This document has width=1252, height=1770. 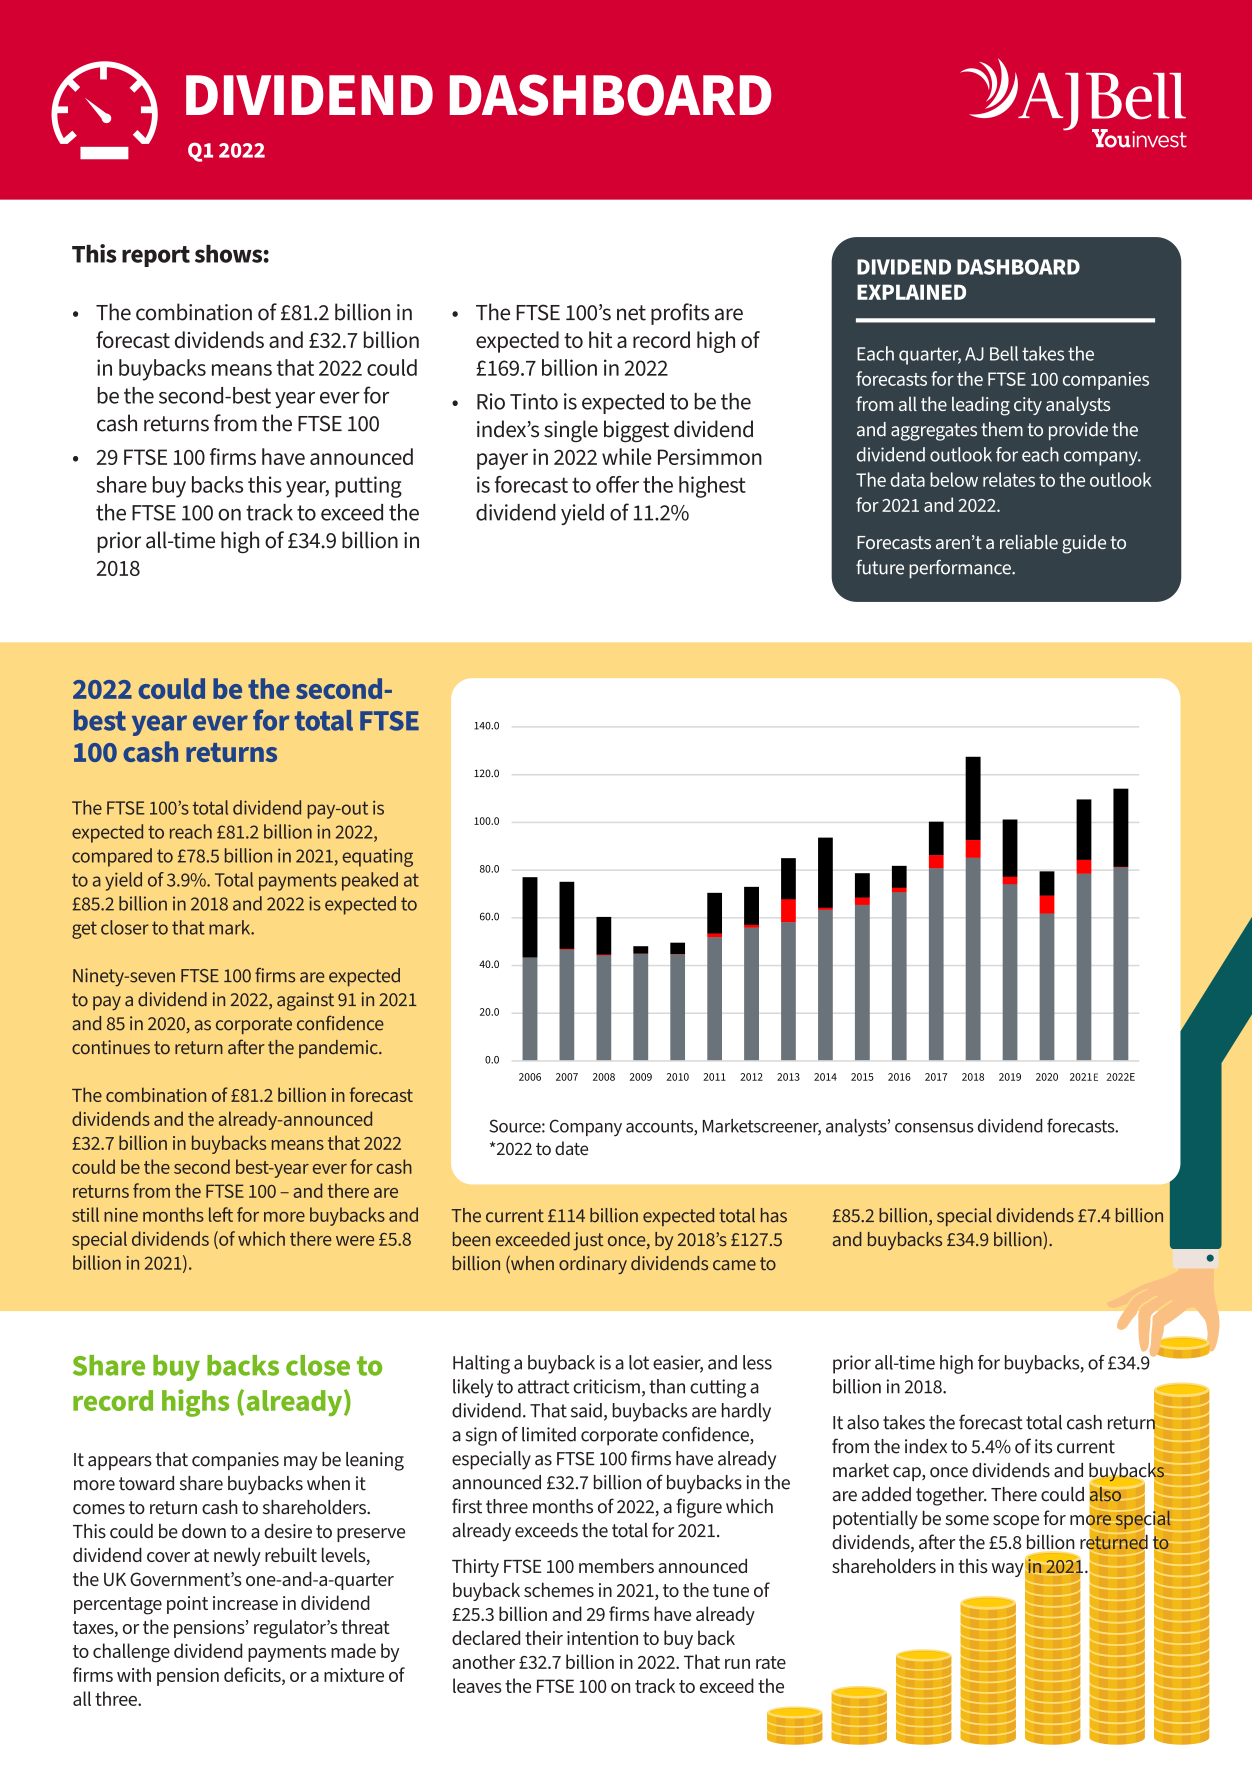 I want to click on consensus, so click(x=934, y=1128).
